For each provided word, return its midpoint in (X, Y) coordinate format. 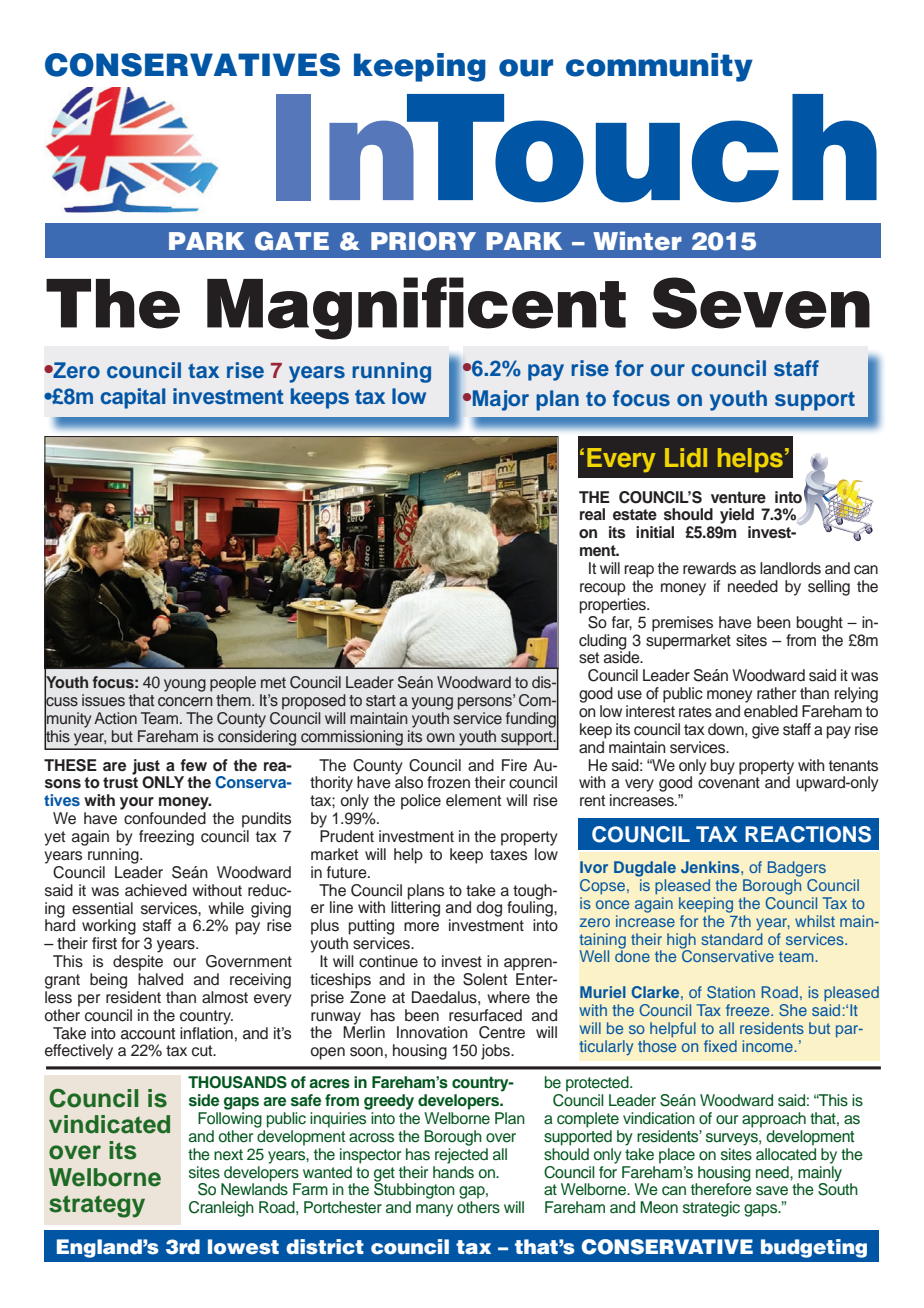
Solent (485, 979)
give (765, 731)
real (592, 514)
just (146, 768)
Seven (761, 303)
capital (133, 398)
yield (737, 516)
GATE (292, 241)
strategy (97, 1206)
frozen (448, 782)
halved (160, 979)
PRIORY (423, 241)
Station (731, 992)
